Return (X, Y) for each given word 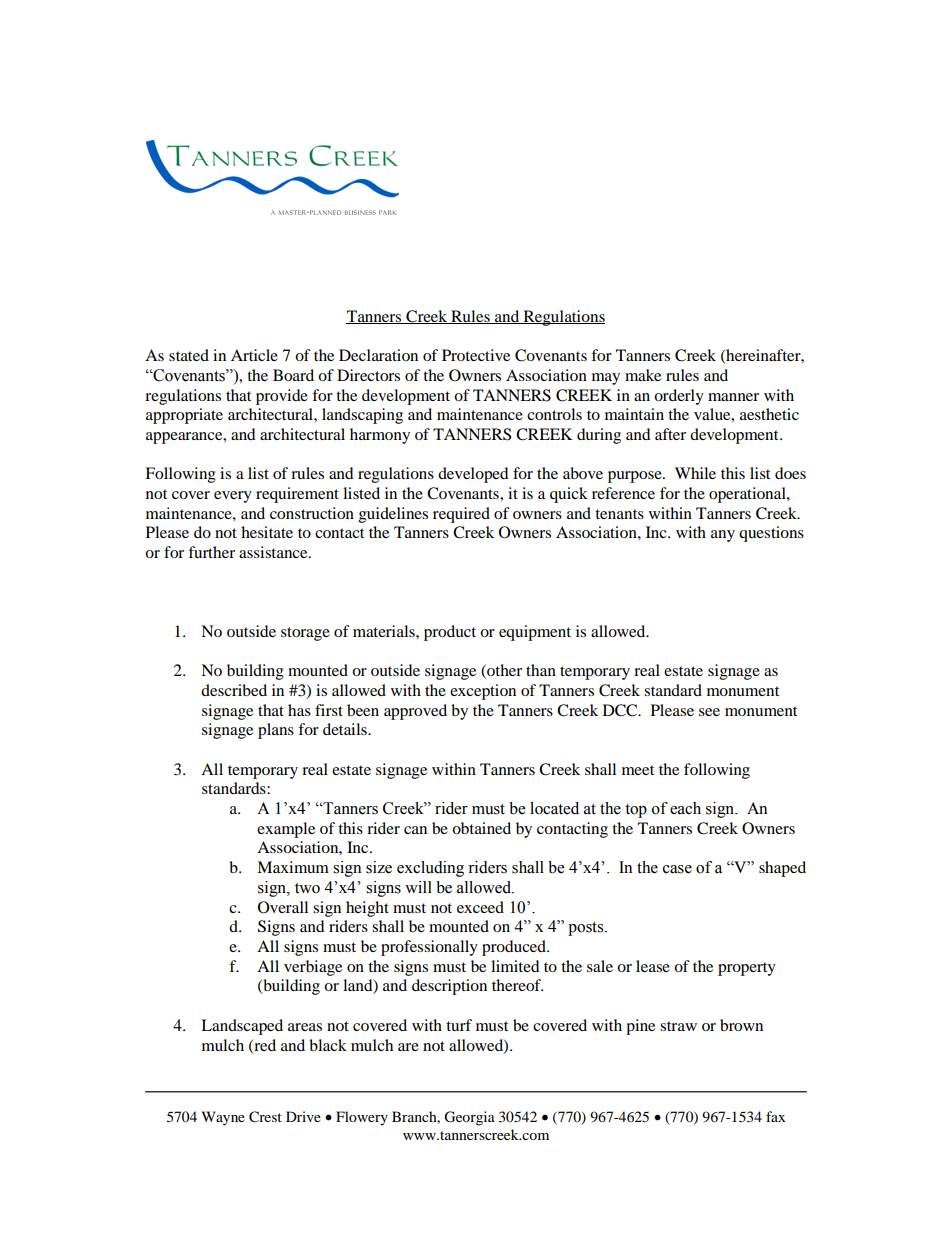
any (723, 536)
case (677, 869)
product (450, 633)
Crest (265, 1117)
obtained (481, 828)
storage (305, 634)
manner (733, 397)
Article (254, 355)
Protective (476, 355)
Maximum (293, 867)
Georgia (469, 1118)
